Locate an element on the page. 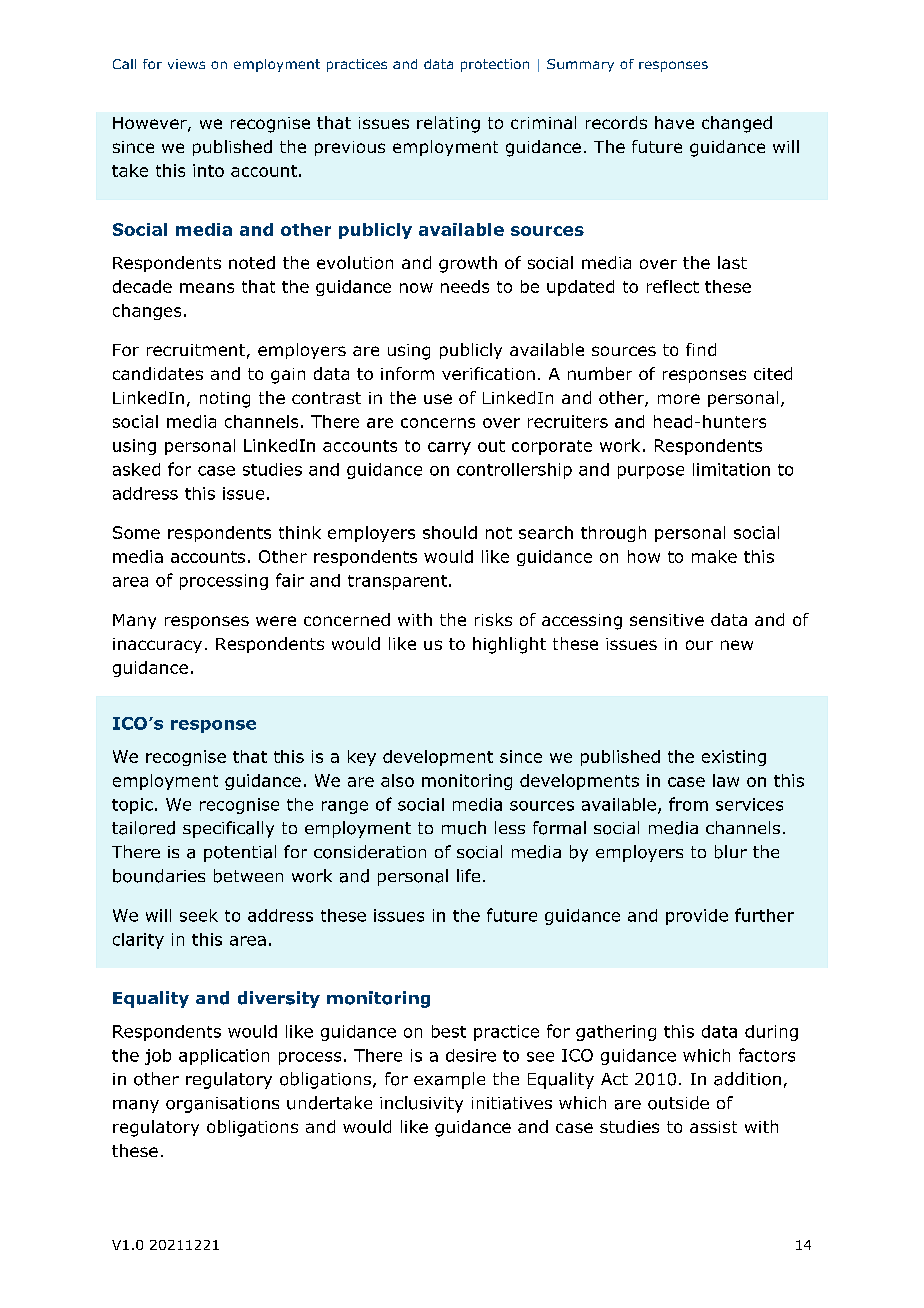 The height and width of the document is (1308, 924). should is located at coordinates (450, 532).
